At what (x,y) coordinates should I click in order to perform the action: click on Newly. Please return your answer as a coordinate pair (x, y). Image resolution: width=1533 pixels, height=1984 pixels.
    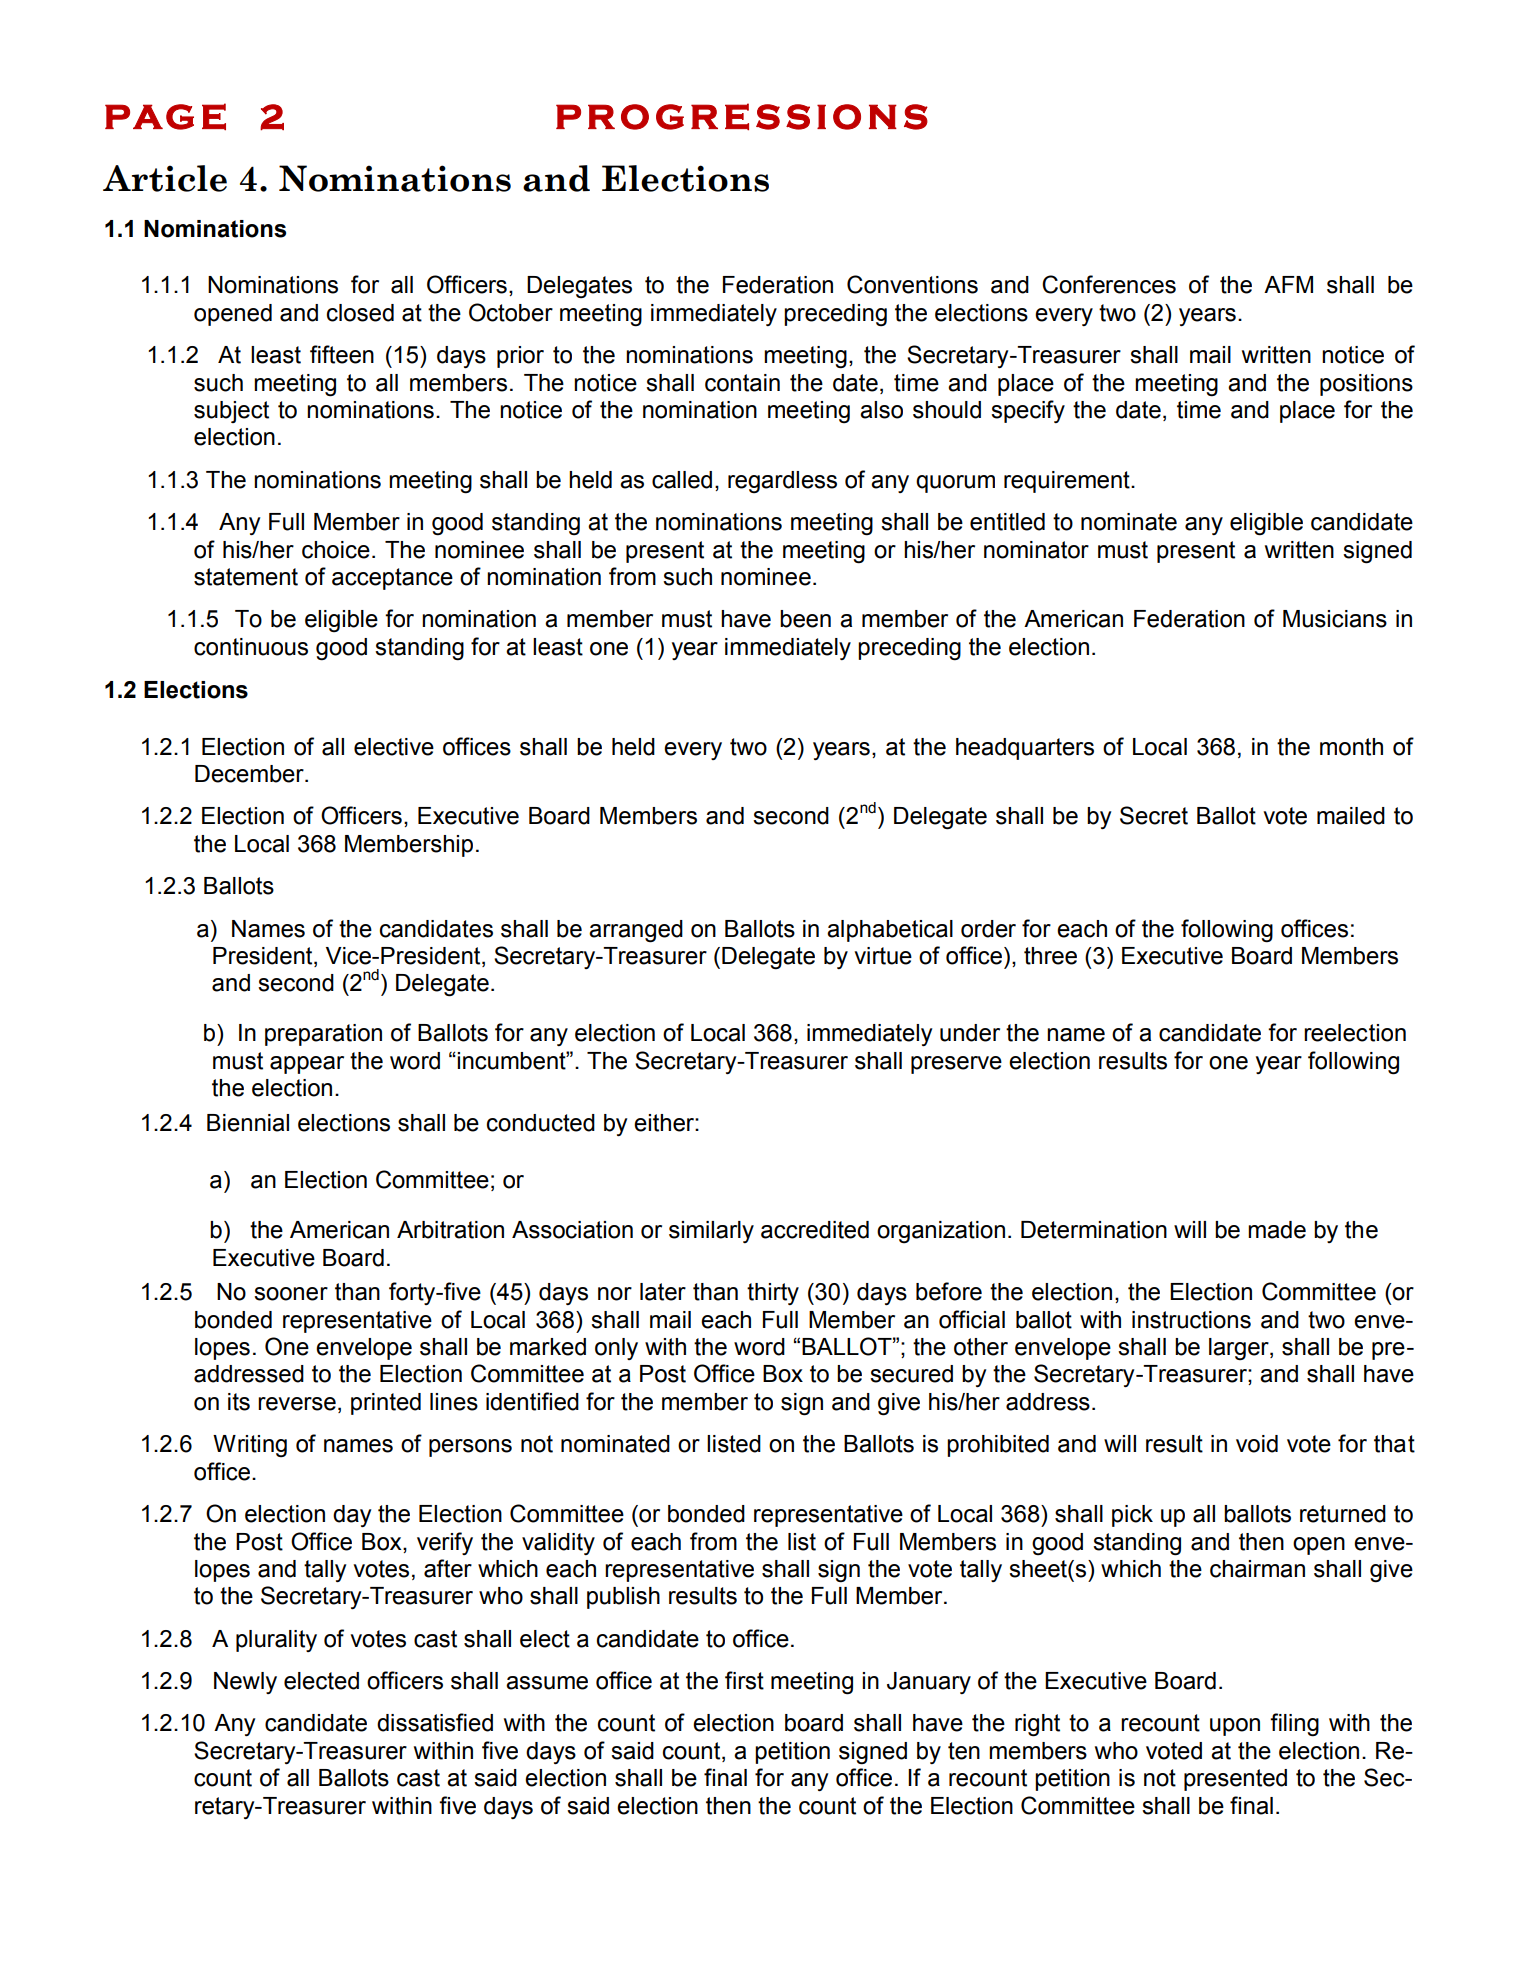
    Looking at the image, I should click on (245, 1683).
